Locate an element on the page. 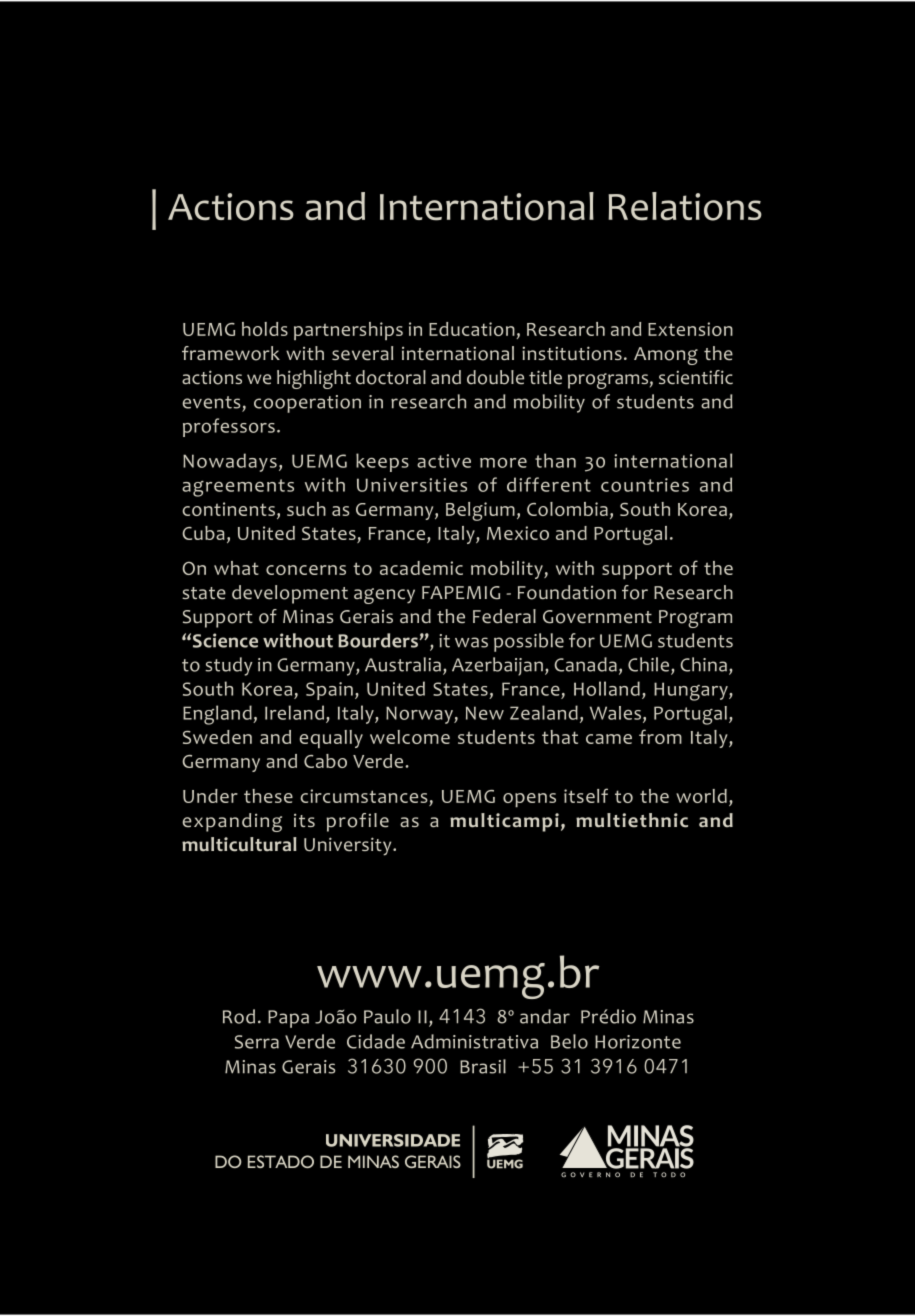 The height and width of the image is (1316, 915). University is located at coordinates (349, 846).
